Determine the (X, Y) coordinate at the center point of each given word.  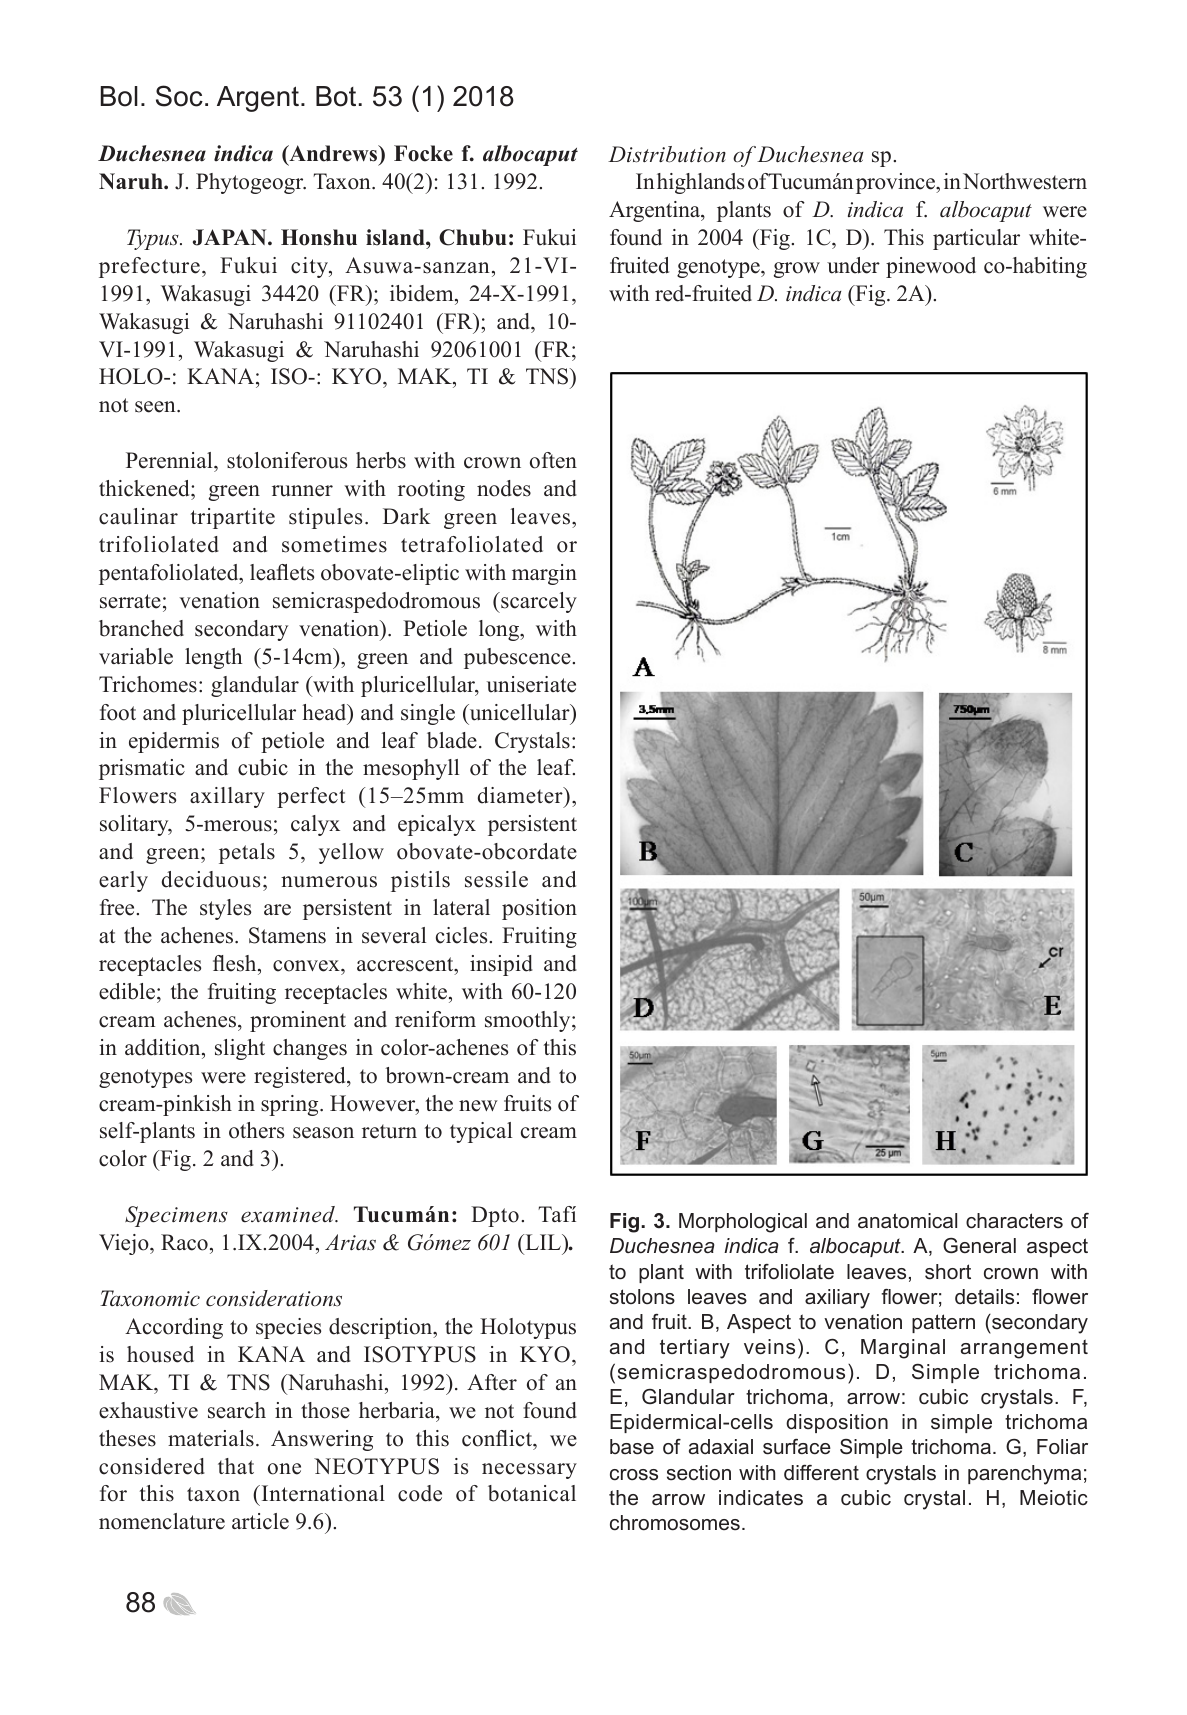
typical (481, 1132)
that (236, 1466)
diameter (521, 797)
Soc (179, 96)
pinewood (931, 267)
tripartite (233, 518)
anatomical (907, 1221)
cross (634, 1475)
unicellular (519, 712)
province (896, 183)
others (256, 1130)
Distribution (667, 154)
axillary (227, 797)
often (553, 460)
